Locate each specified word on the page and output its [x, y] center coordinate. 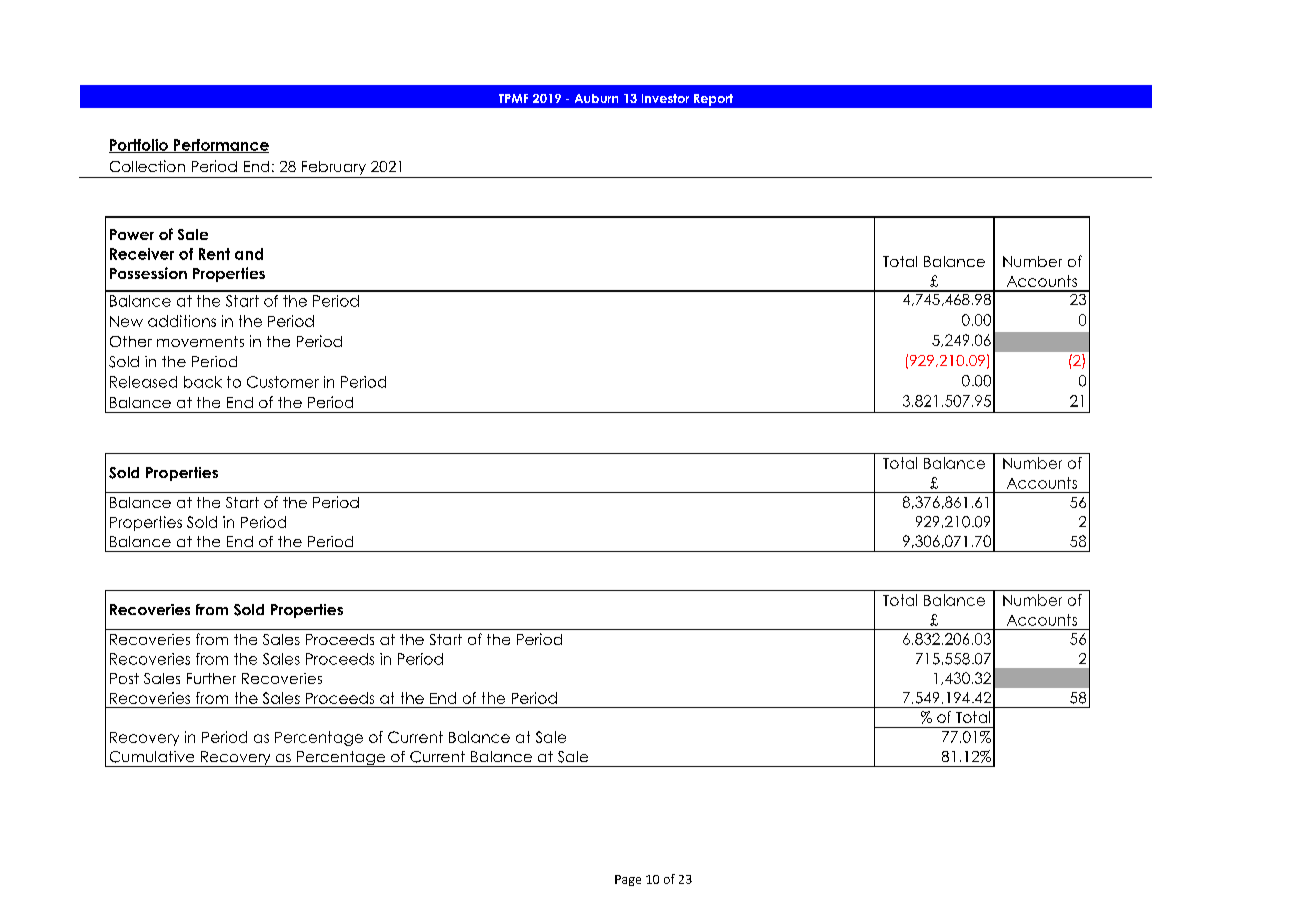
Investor [665, 98]
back [203, 382]
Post [124, 678]
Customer [283, 382]
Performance [220, 146]
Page [628, 880]
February [333, 169]
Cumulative [152, 757]
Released [143, 382]
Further [211, 678]
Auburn [596, 98]
